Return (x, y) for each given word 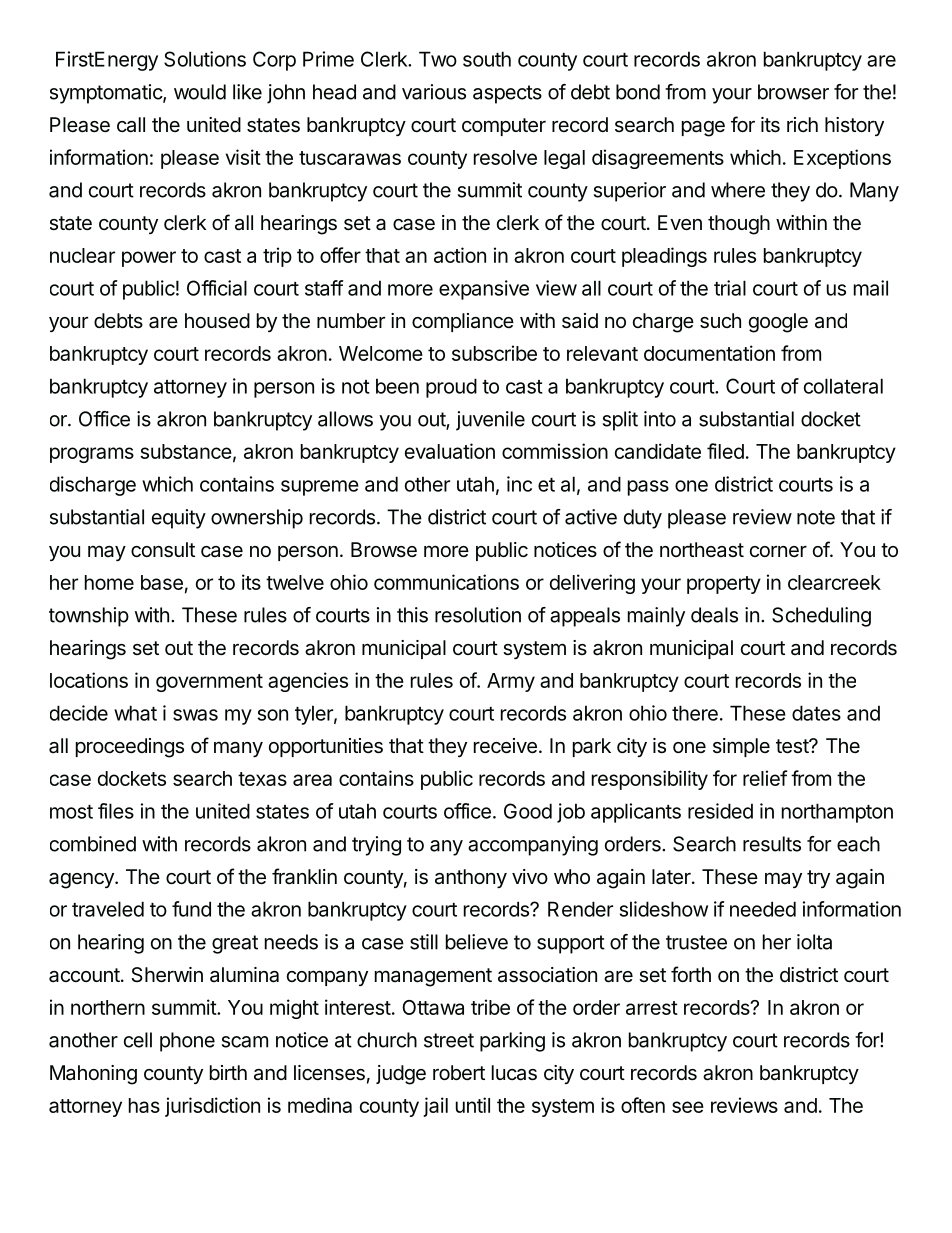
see (688, 1107)
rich (802, 124)
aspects (507, 94)
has (144, 1105)
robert (459, 1072)
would (200, 92)
